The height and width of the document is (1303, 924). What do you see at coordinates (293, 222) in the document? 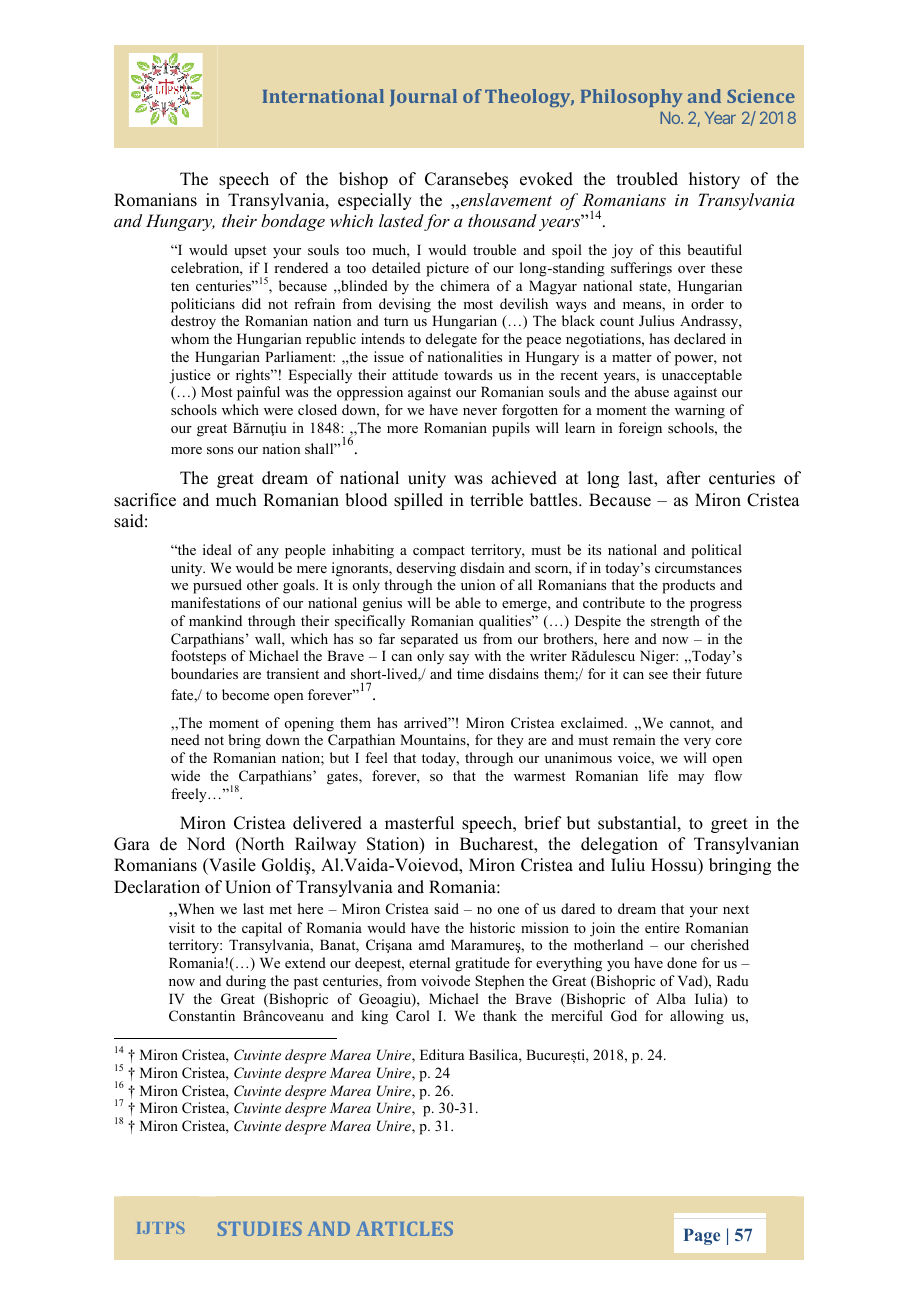
I see `bondage` at bounding box center [293, 222].
